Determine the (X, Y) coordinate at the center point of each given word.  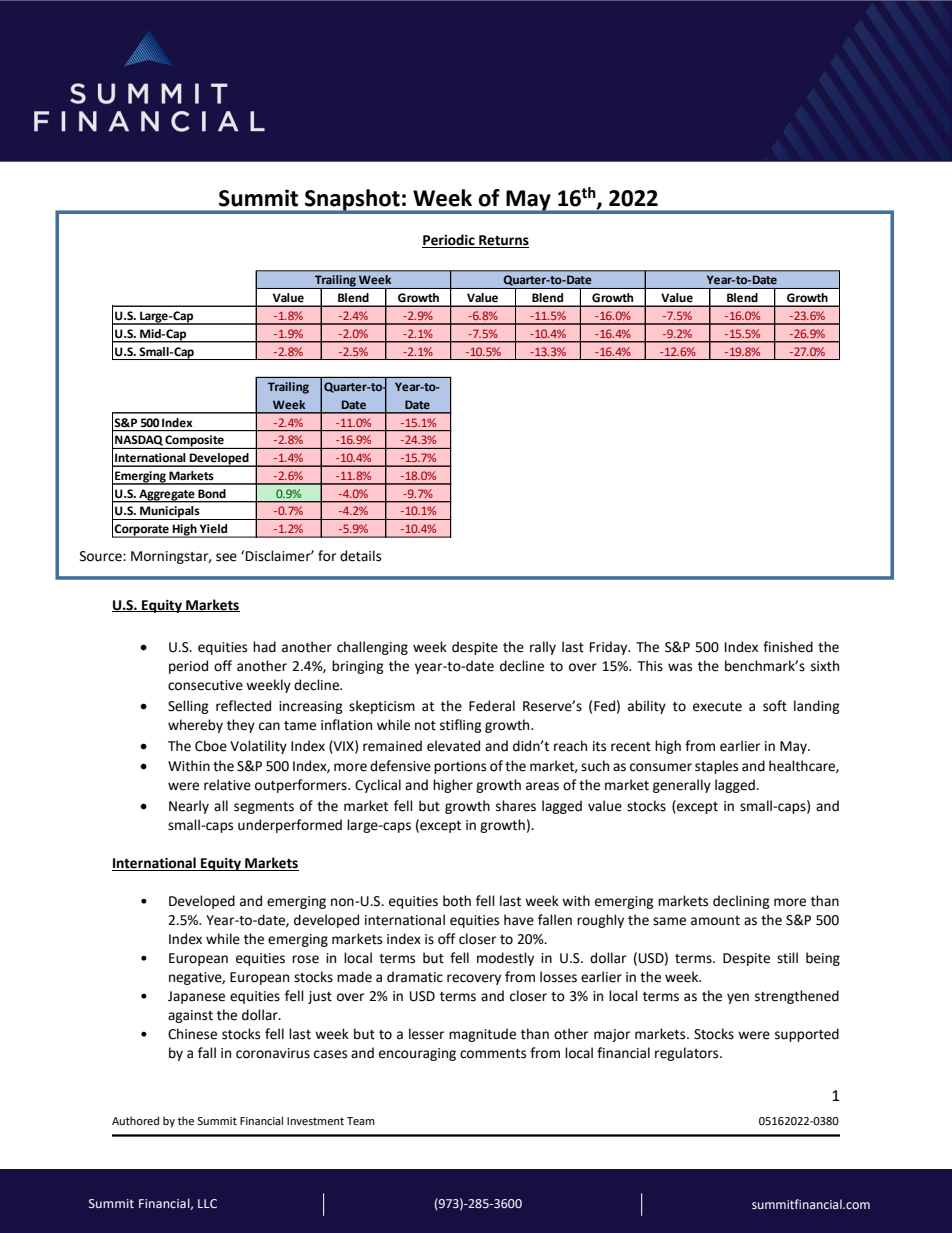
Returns (503, 241)
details (360, 556)
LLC (207, 1203)
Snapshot (352, 201)
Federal (492, 706)
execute (717, 707)
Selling (188, 707)
